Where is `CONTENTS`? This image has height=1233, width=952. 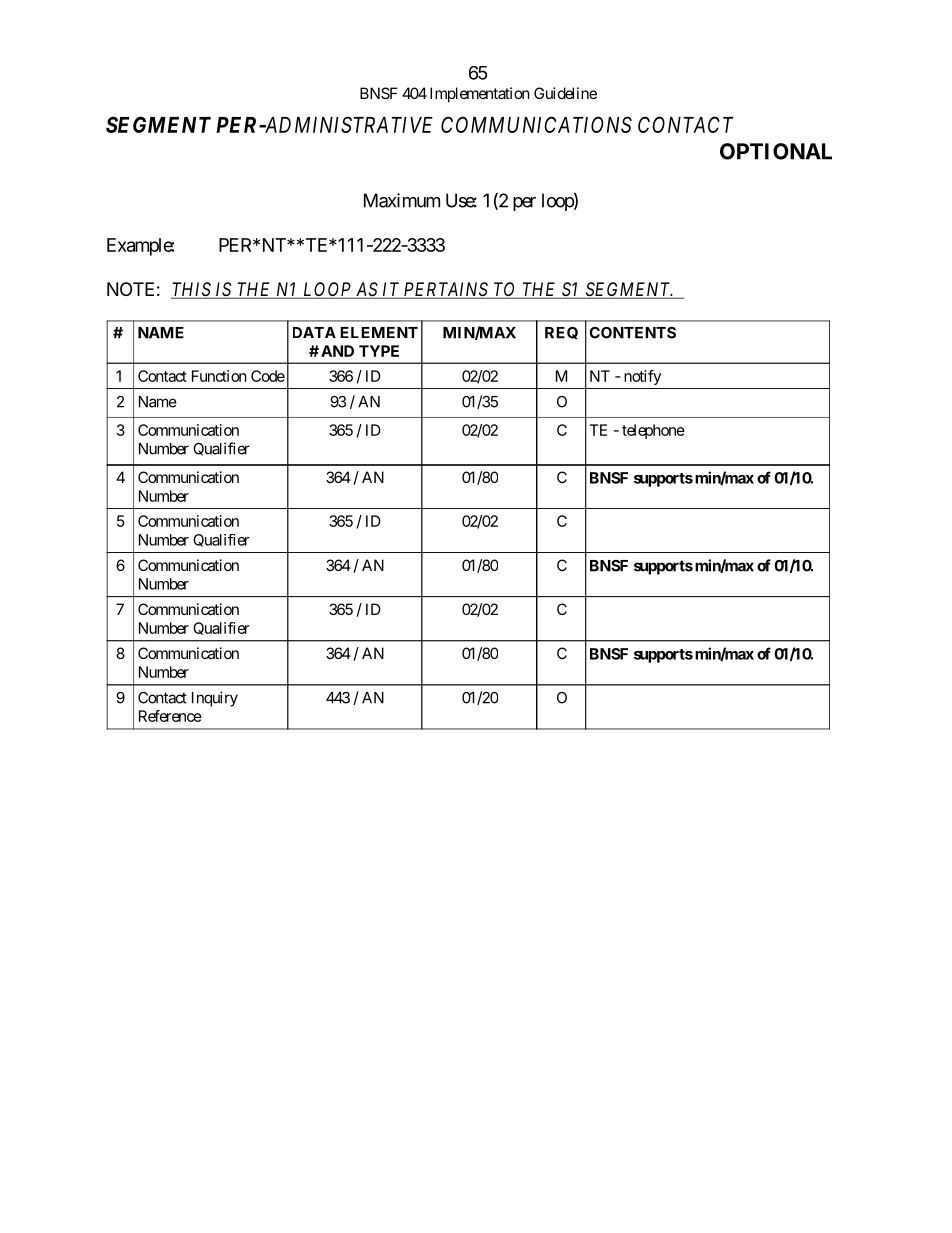
CONTENTS is located at coordinates (632, 333).
